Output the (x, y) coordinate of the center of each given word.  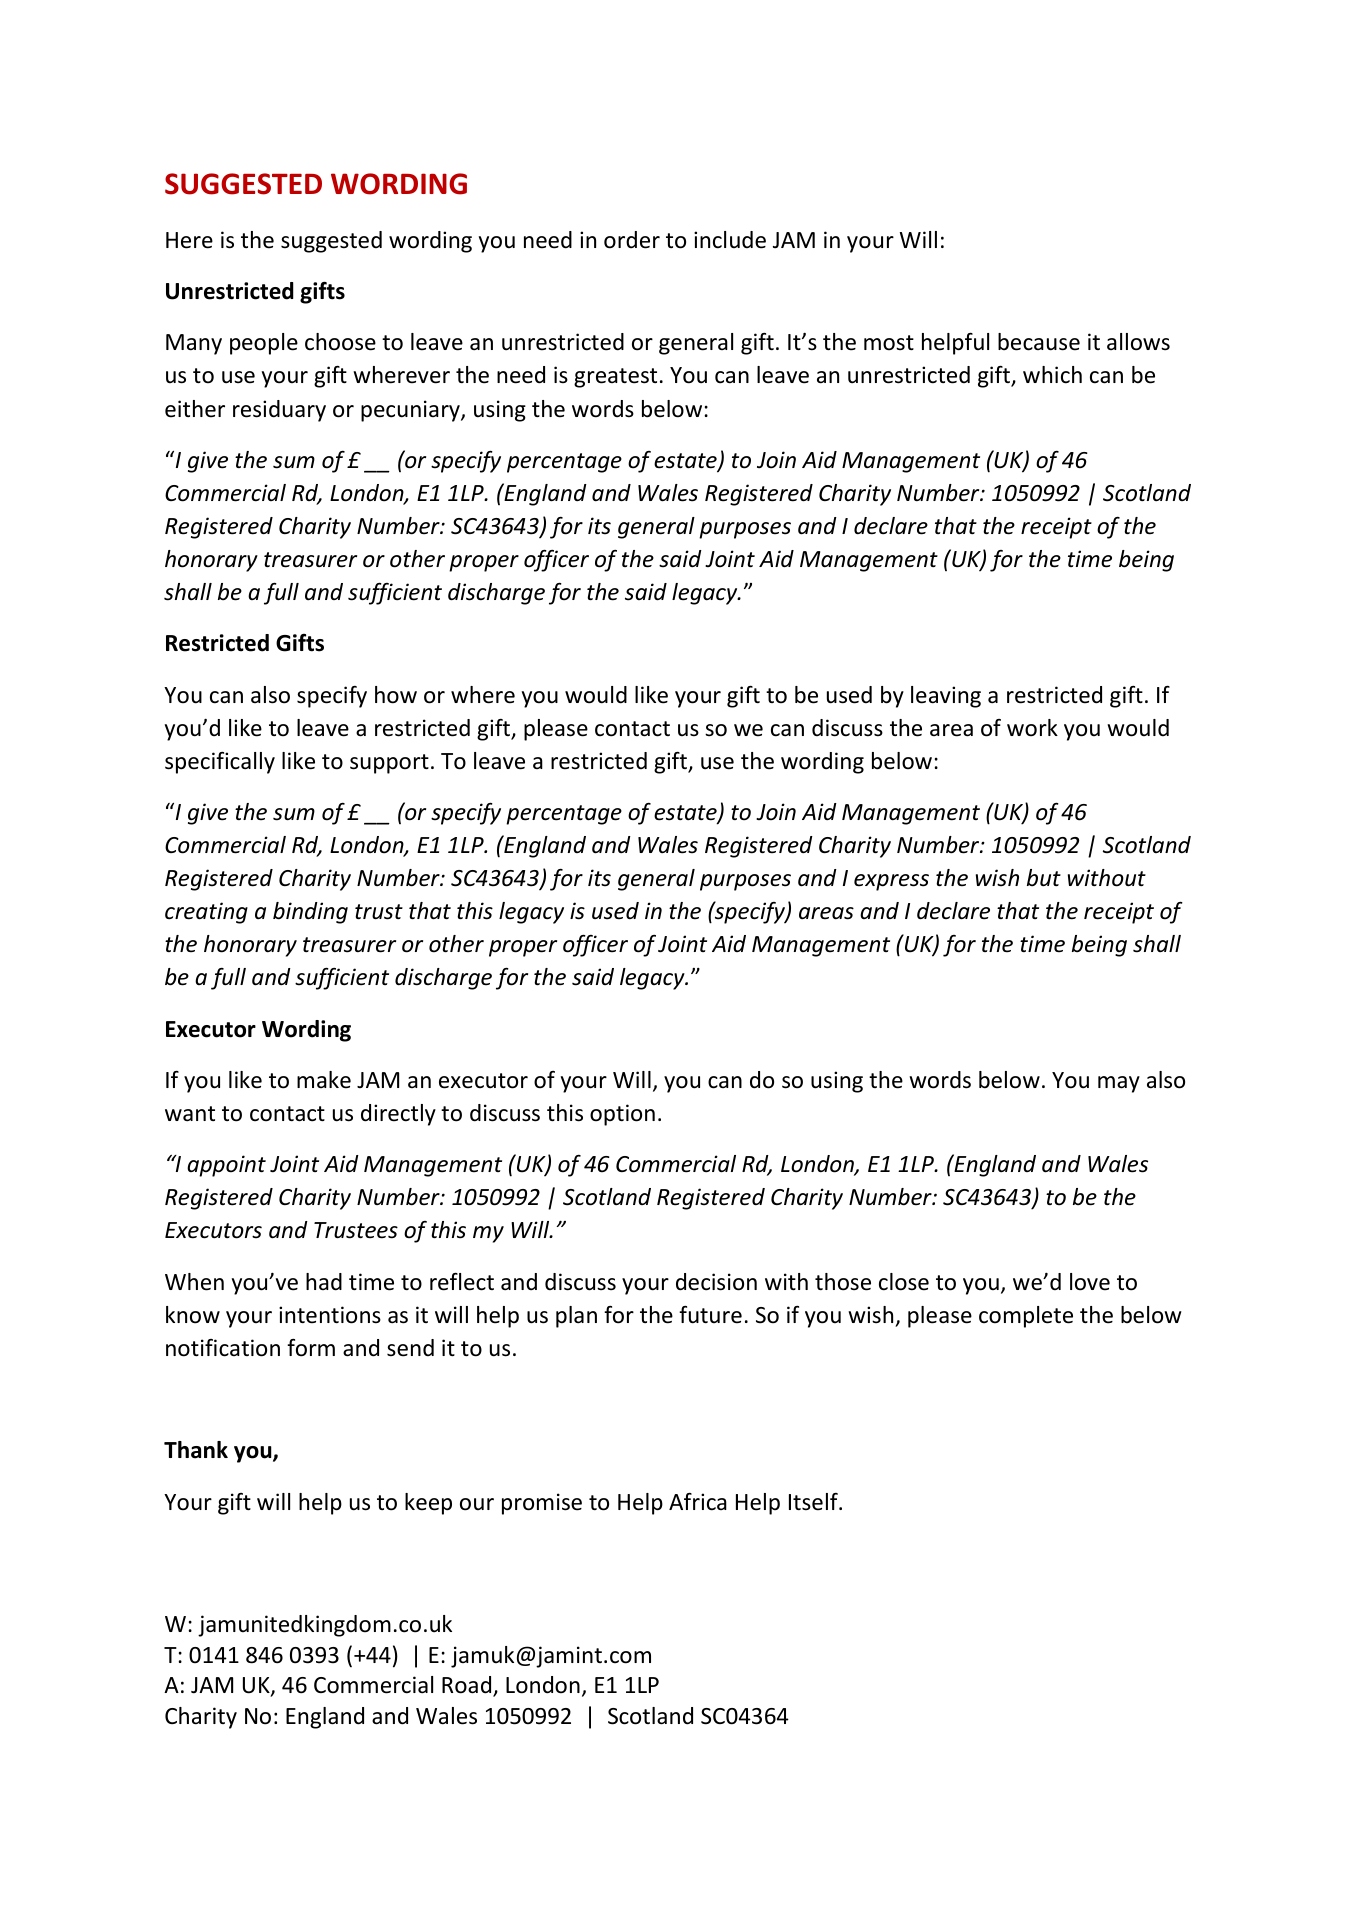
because (1039, 342)
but (1044, 878)
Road (468, 1686)
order (632, 240)
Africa (698, 1502)
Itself (814, 1502)
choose (340, 342)
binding (310, 913)
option (622, 1115)
